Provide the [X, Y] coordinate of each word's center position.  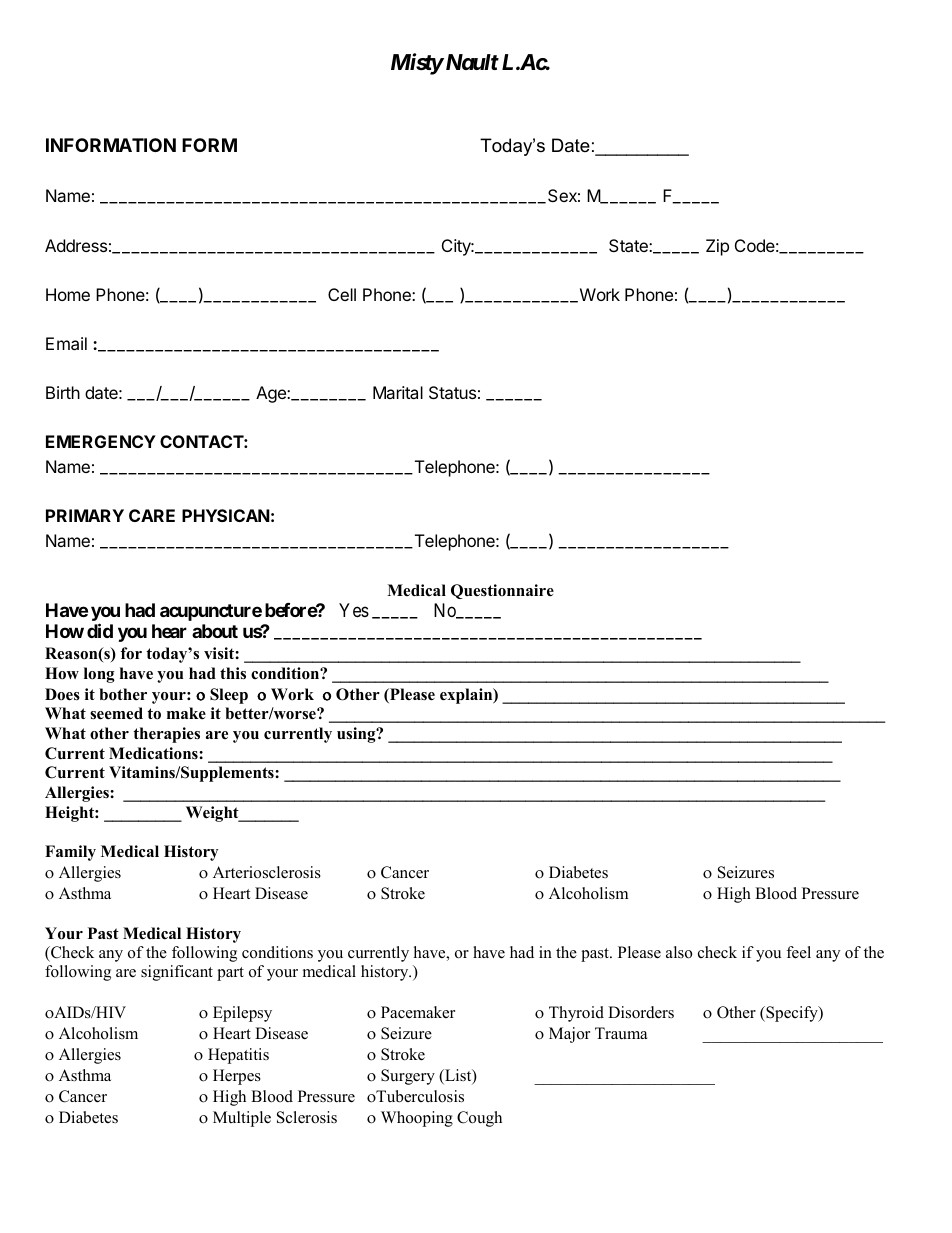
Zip [717, 247]
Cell [342, 294]
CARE [152, 515]
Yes [354, 610]
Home [68, 294]
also [679, 952]
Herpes [237, 1077]
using [357, 735]
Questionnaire [502, 591]
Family [70, 853]
